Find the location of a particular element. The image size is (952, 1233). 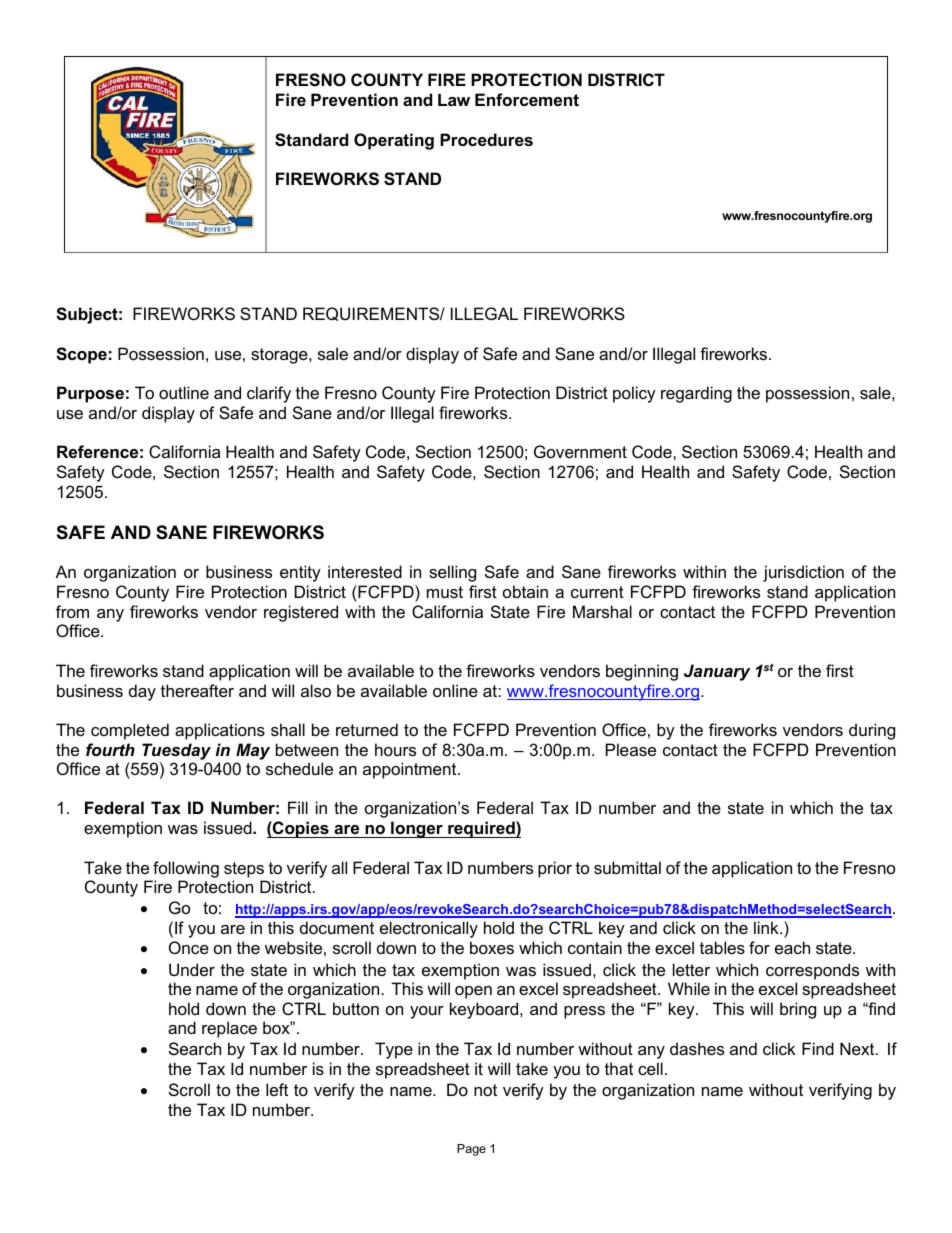

Government is located at coordinates (580, 451).
